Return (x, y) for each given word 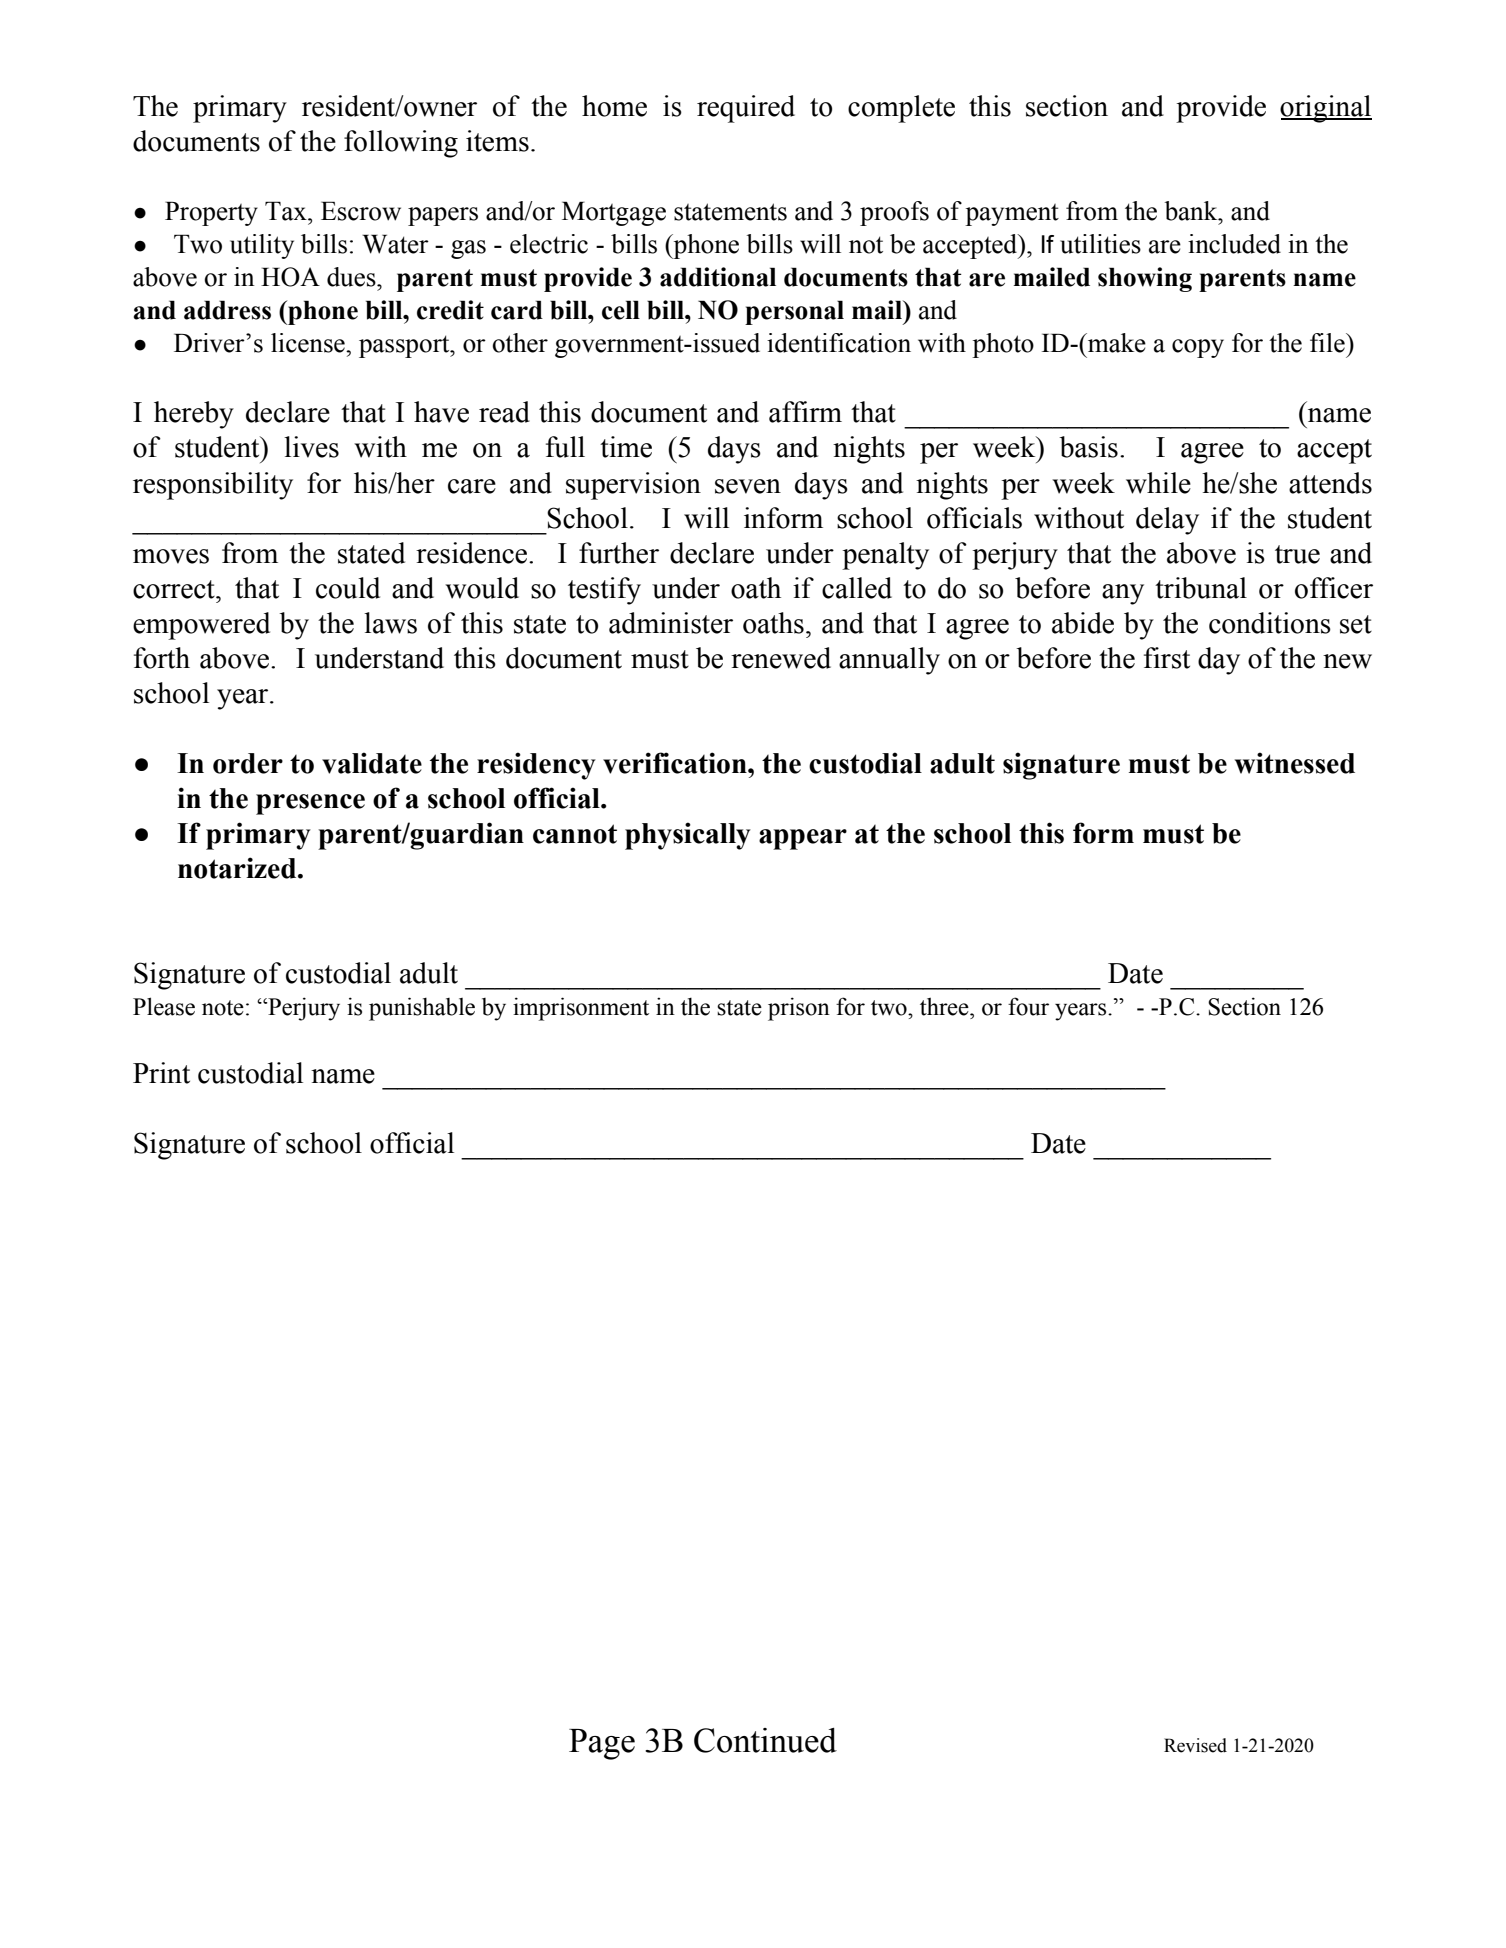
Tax (287, 211)
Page (602, 1744)
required (746, 109)
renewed (781, 658)
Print (161, 1073)
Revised (1195, 1745)
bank (1192, 211)
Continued (765, 1740)
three (945, 1006)
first (1167, 658)
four (1028, 1006)
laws (390, 623)
